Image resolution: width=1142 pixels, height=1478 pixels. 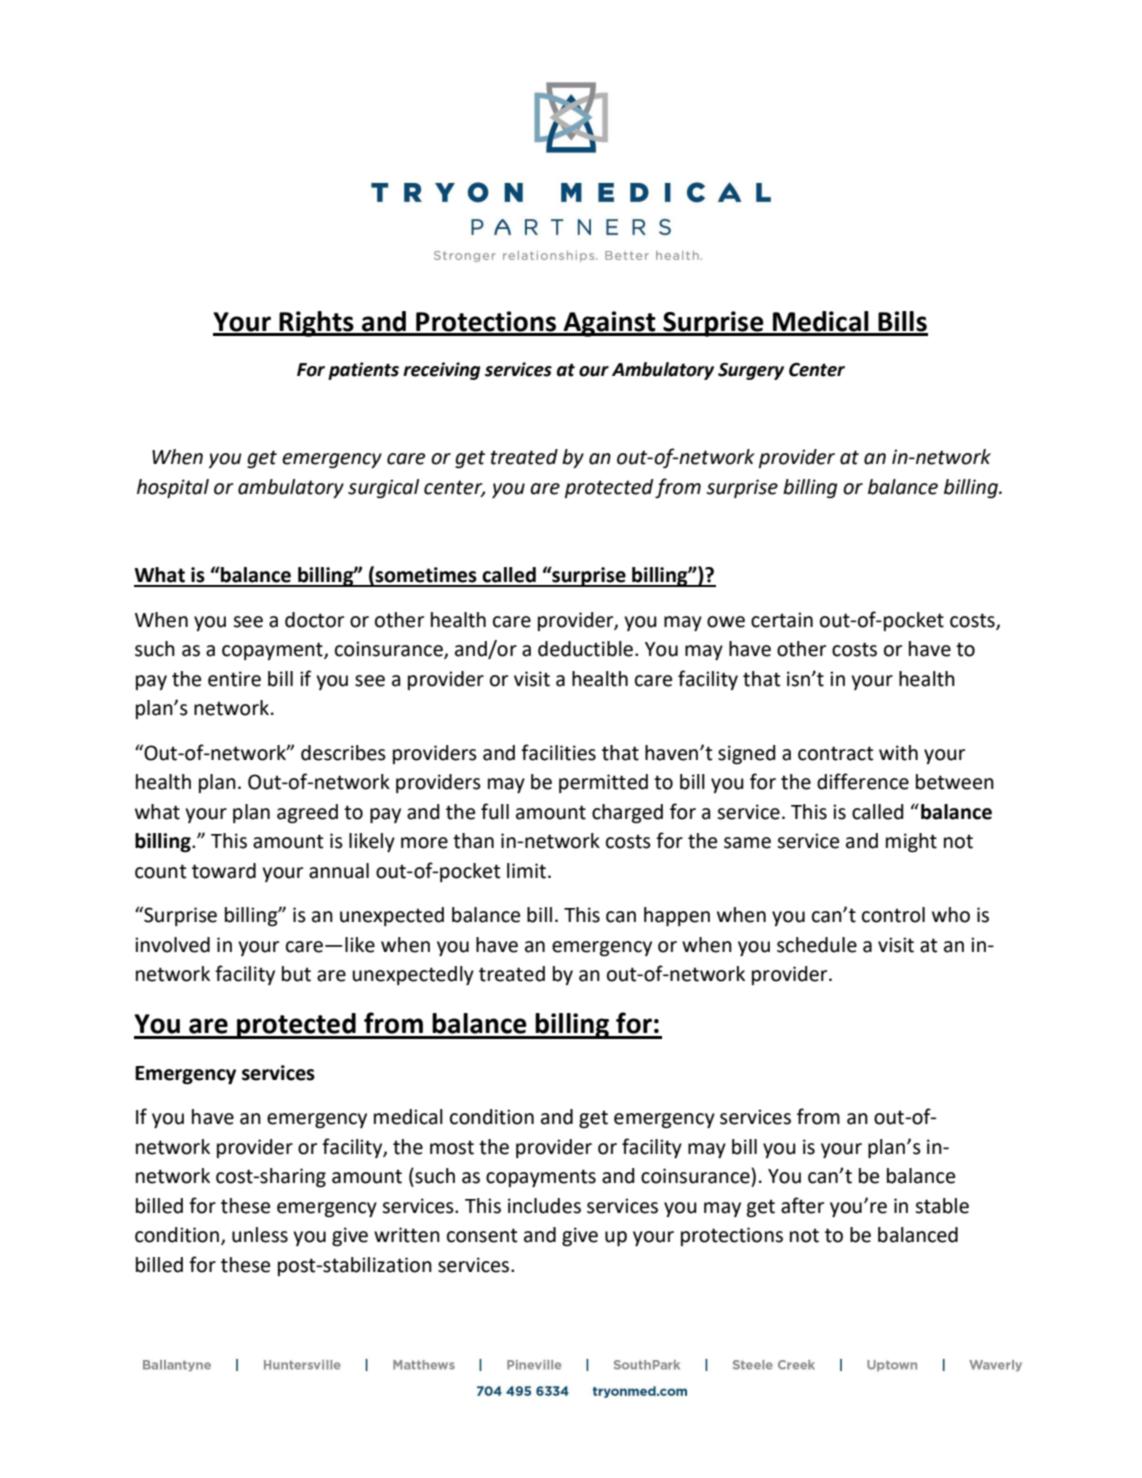 I want to click on permitted, so click(x=603, y=783).
